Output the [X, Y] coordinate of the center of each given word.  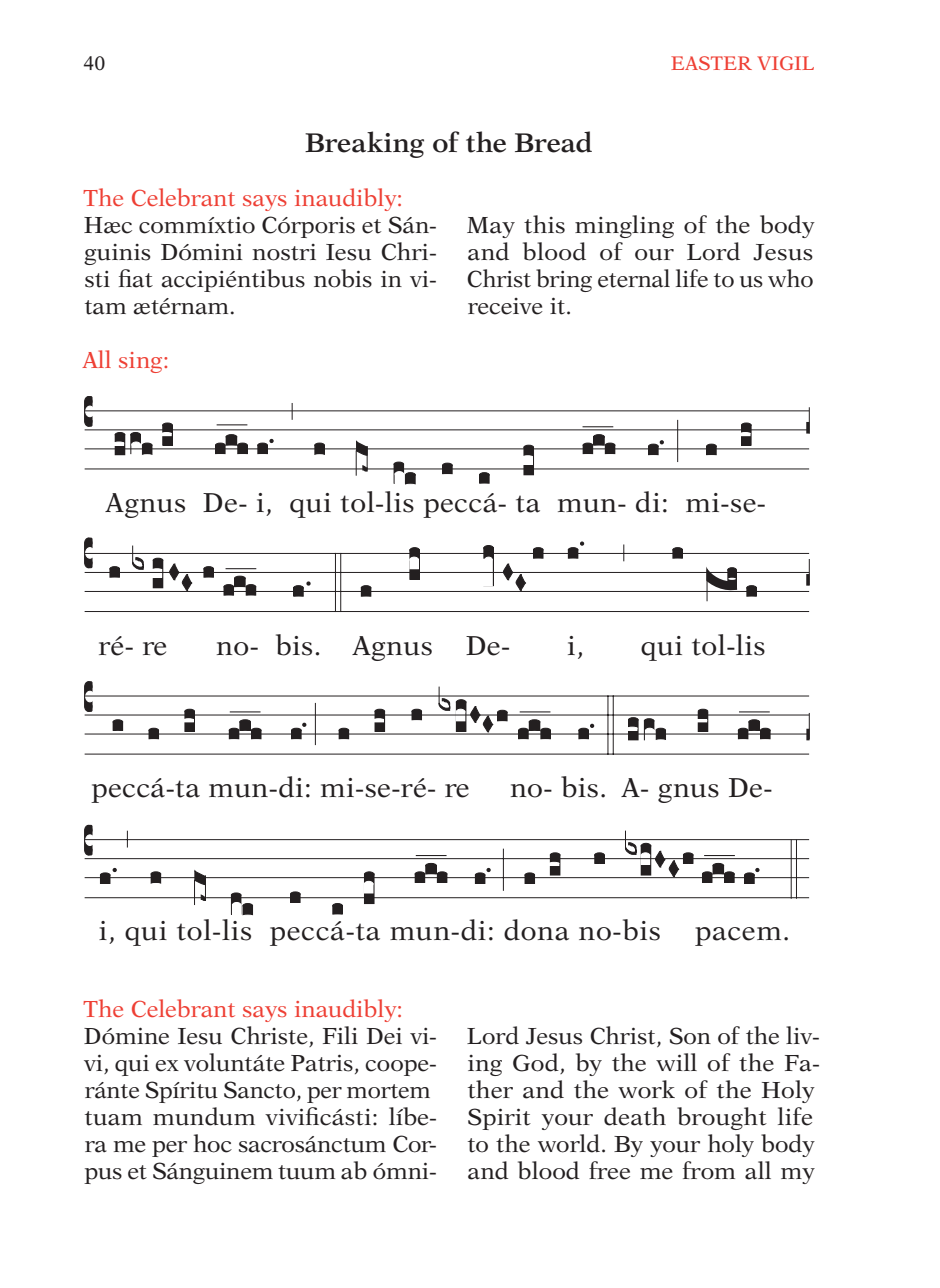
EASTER [711, 63]
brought [722, 1118]
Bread [553, 142]
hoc [212, 1143]
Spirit [499, 1119]
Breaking [364, 144]
